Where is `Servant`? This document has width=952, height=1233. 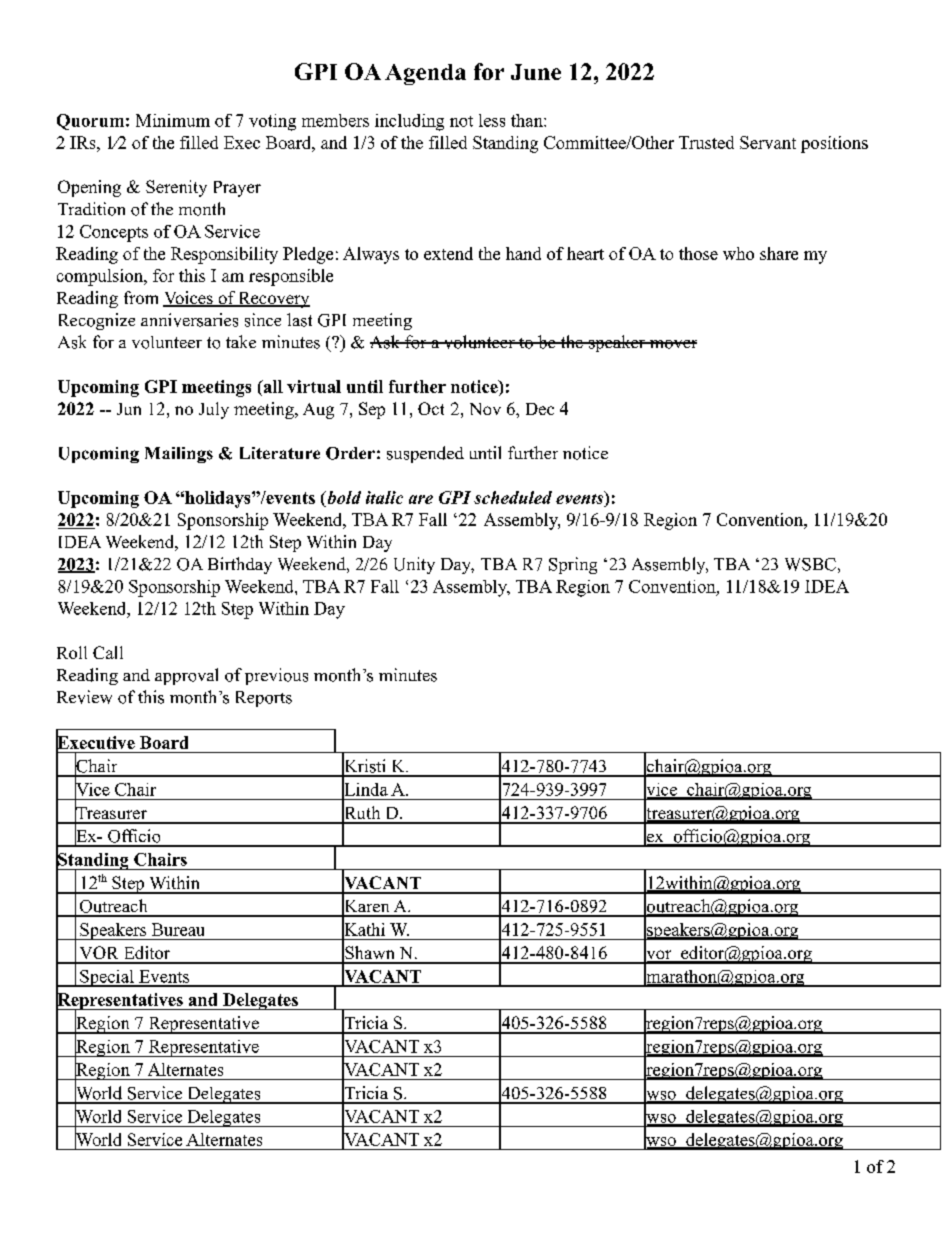 Servant is located at coordinates (768, 142).
